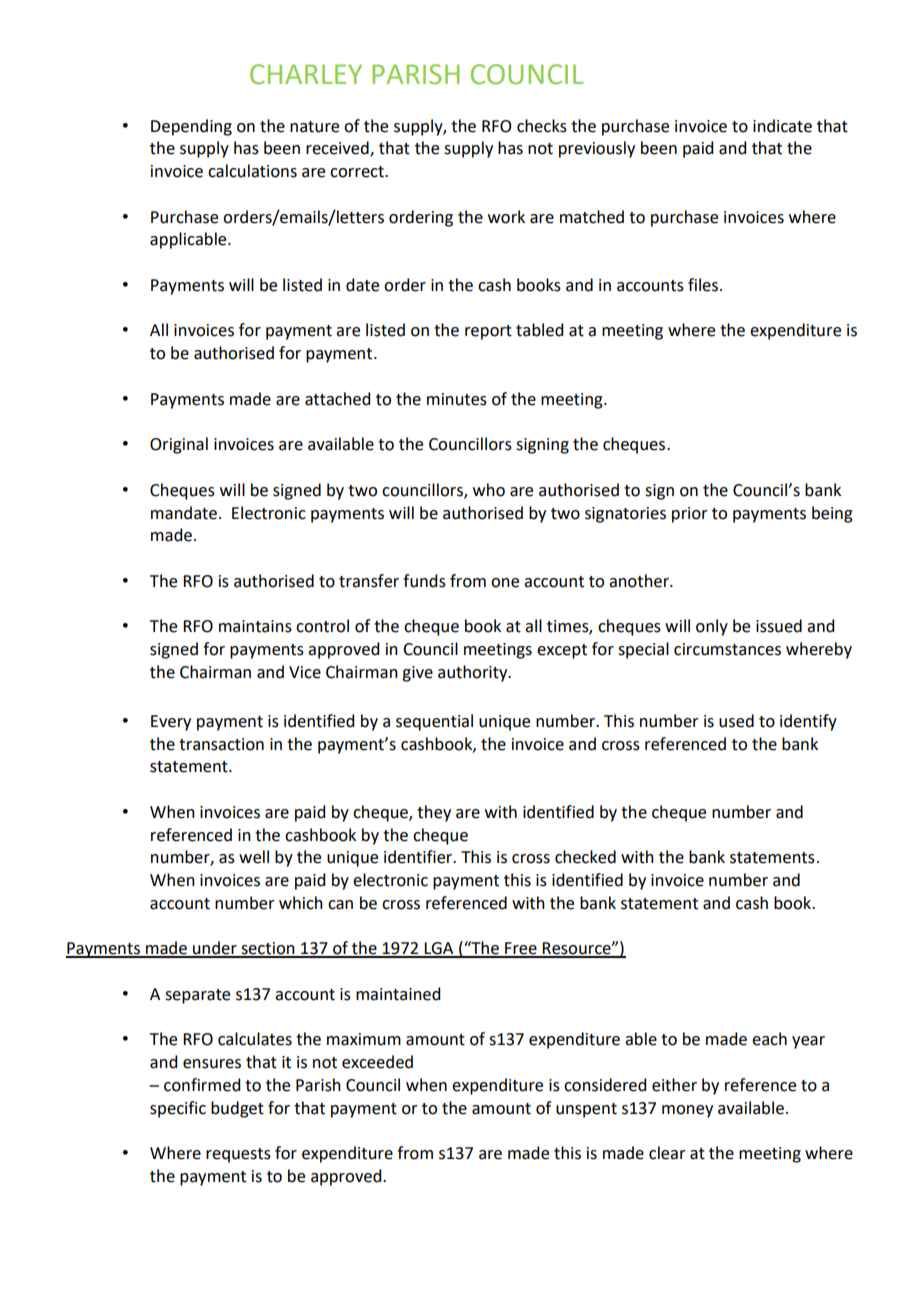 The width and height of the page is (924, 1308). Describe the element at coordinates (542, 126) in the page. I see `checks` at that location.
